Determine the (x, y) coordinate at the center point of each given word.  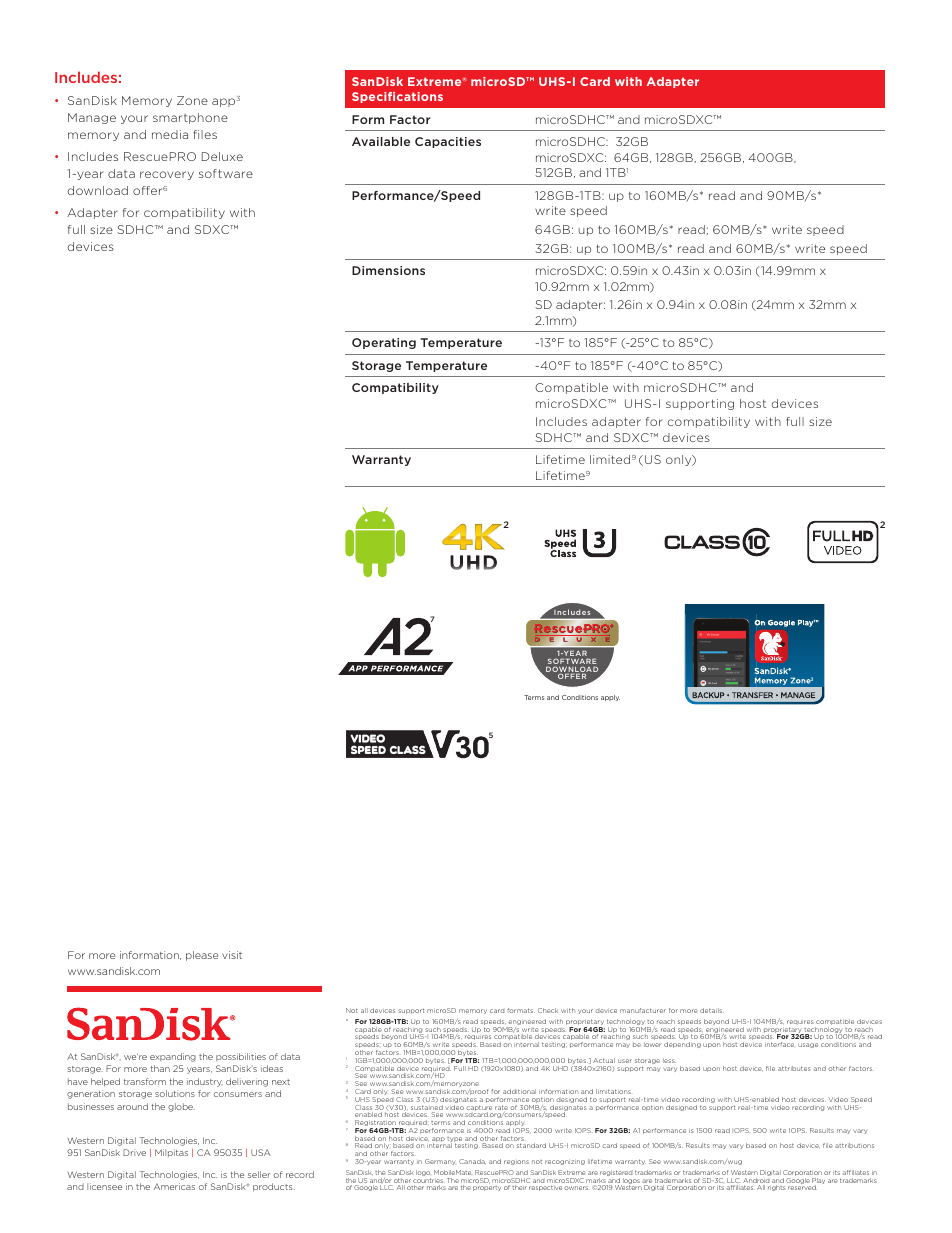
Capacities (448, 142)
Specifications (397, 97)
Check (548, 1010)
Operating (384, 343)
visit (232, 955)
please (202, 956)
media (170, 134)
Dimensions (388, 270)
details (712, 1010)
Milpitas (171, 1153)
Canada (472, 1162)
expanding (173, 1057)
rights (777, 1188)
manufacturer (643, 1010)
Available (381, 141)
